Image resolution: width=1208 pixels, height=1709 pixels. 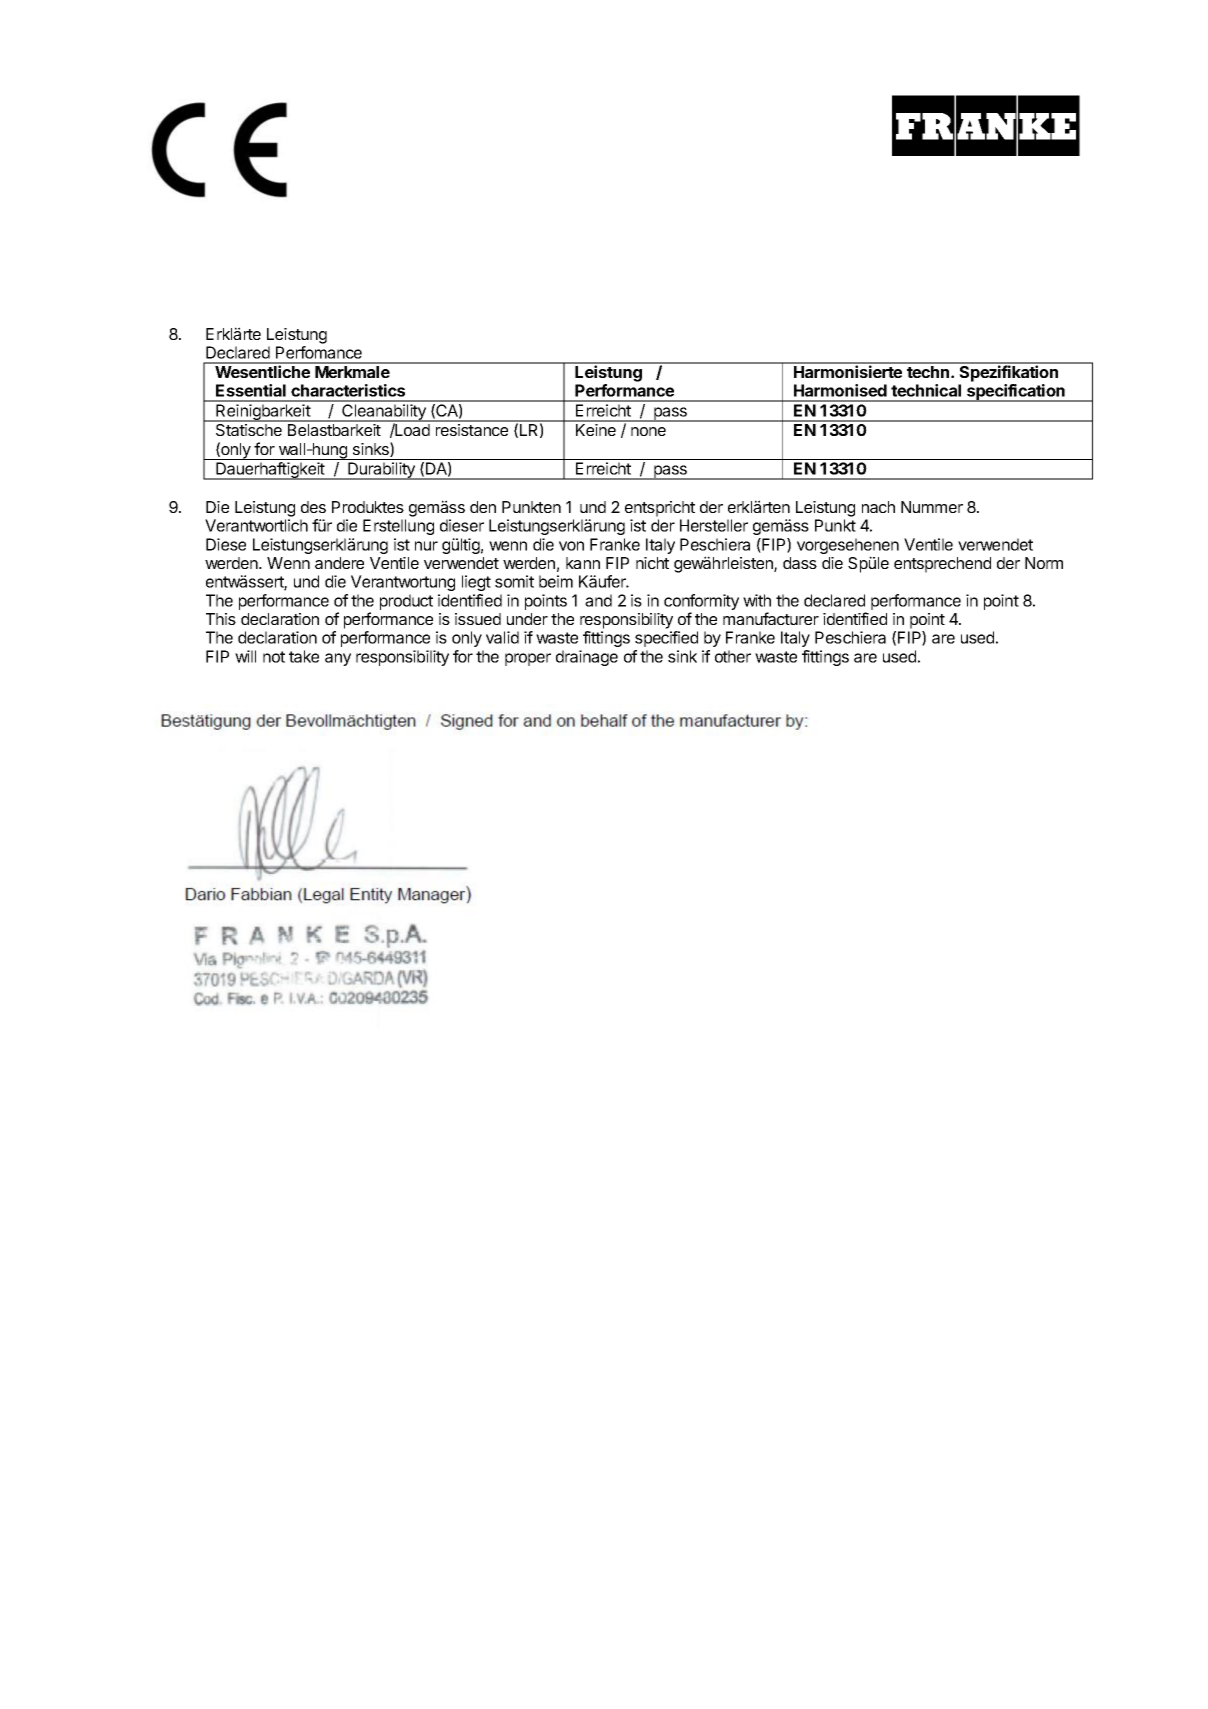 What do you see at coordinates (1016, 393) in the screenshot?
I see `specification` at bounding box center [1016, 393].
